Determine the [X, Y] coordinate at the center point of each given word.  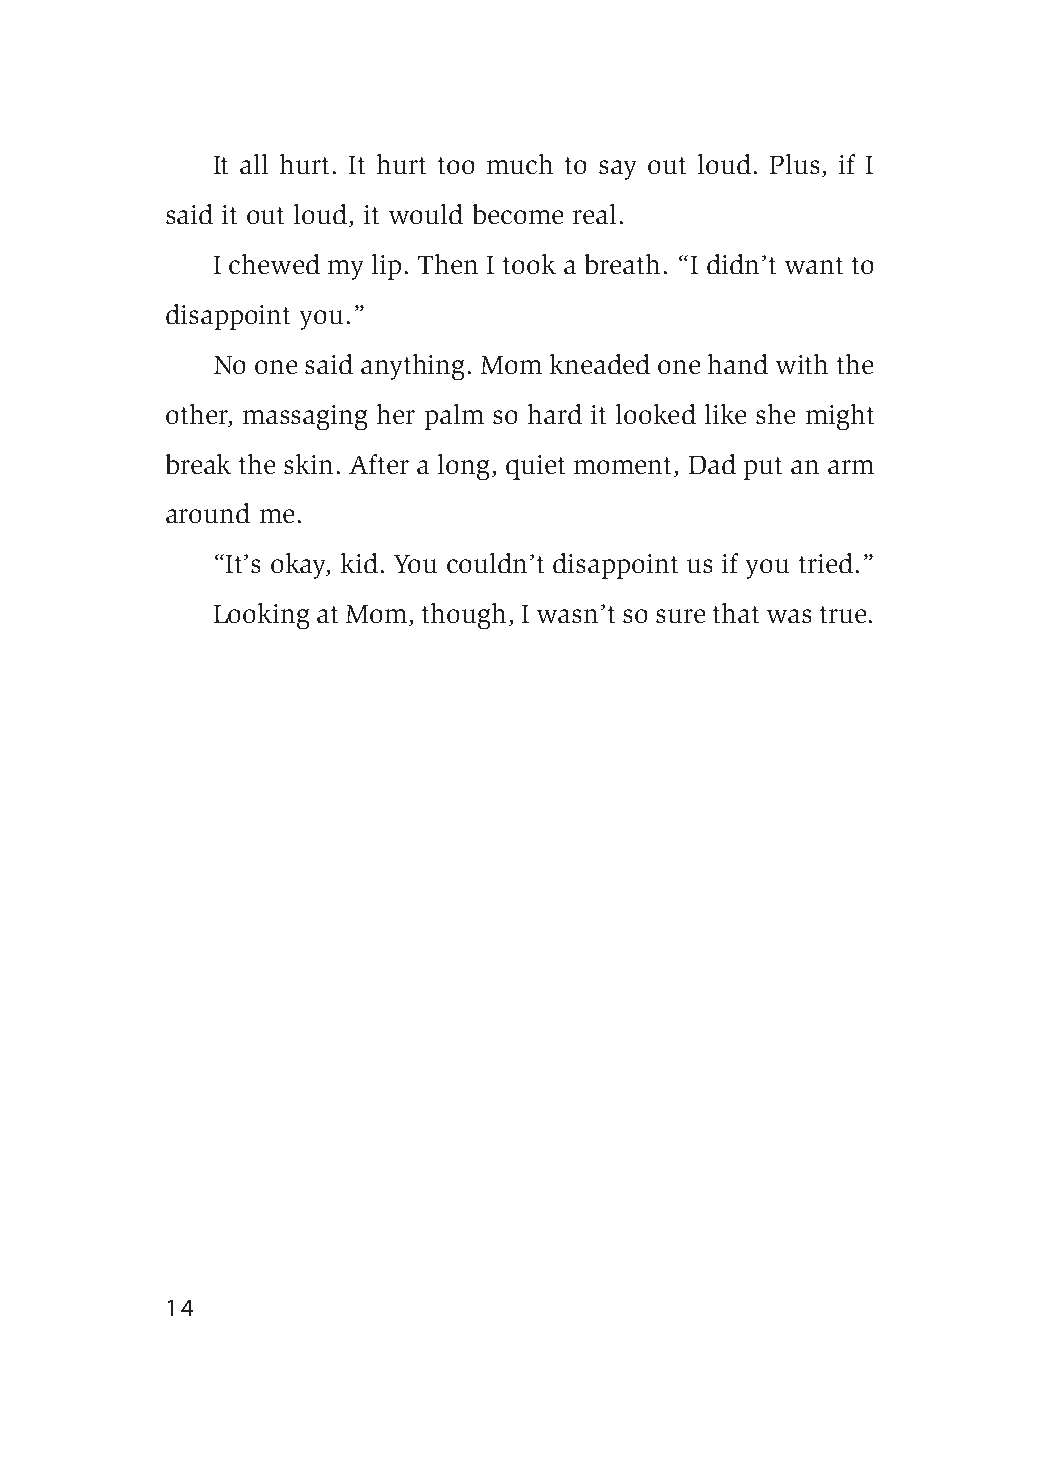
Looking [261, 616]
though [464, 616]
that [736, 613]
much [520, 164]
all [254, 164]
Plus [794, 164]
